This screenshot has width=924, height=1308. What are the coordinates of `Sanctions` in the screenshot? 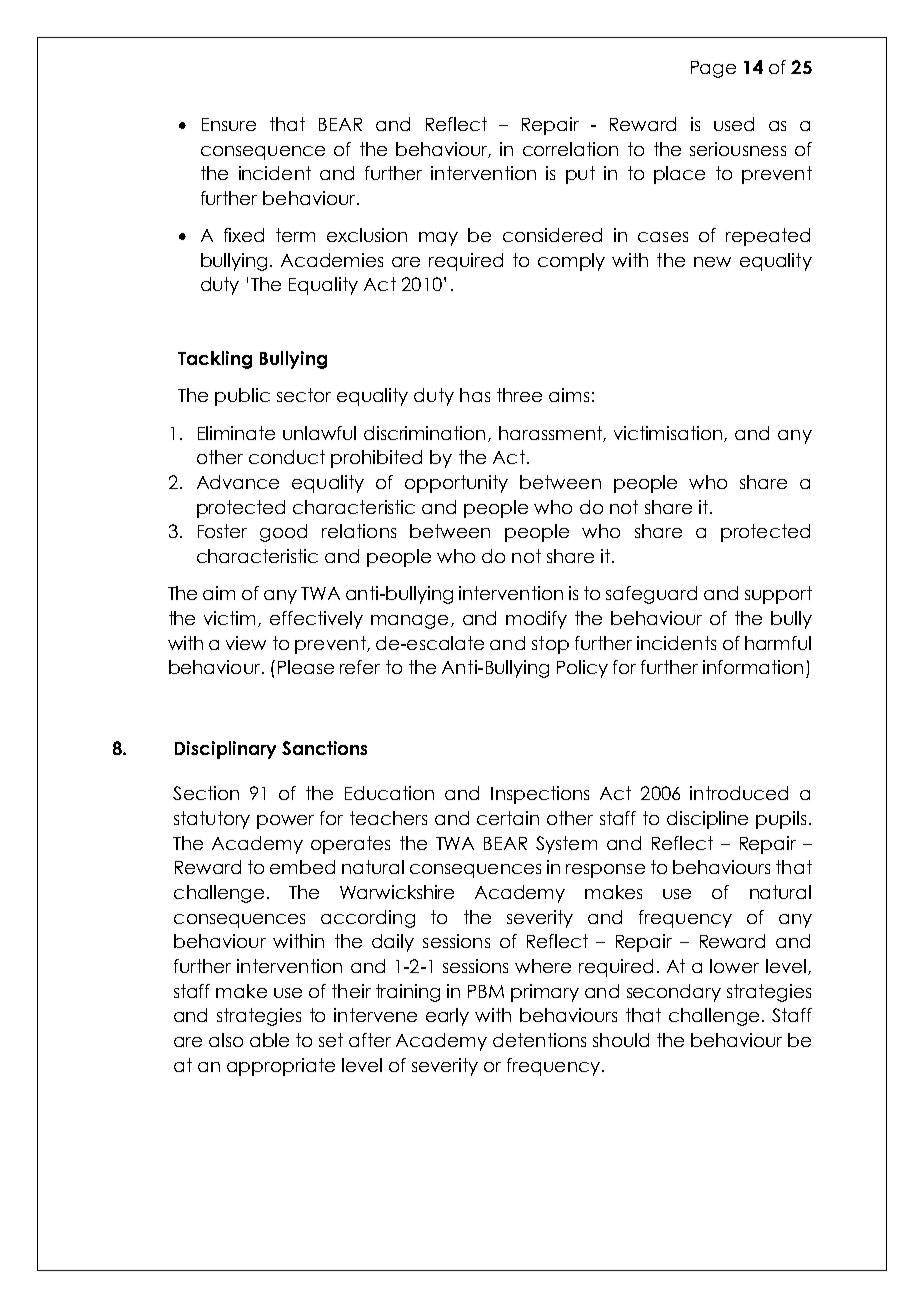 It's located at (324, 748).
